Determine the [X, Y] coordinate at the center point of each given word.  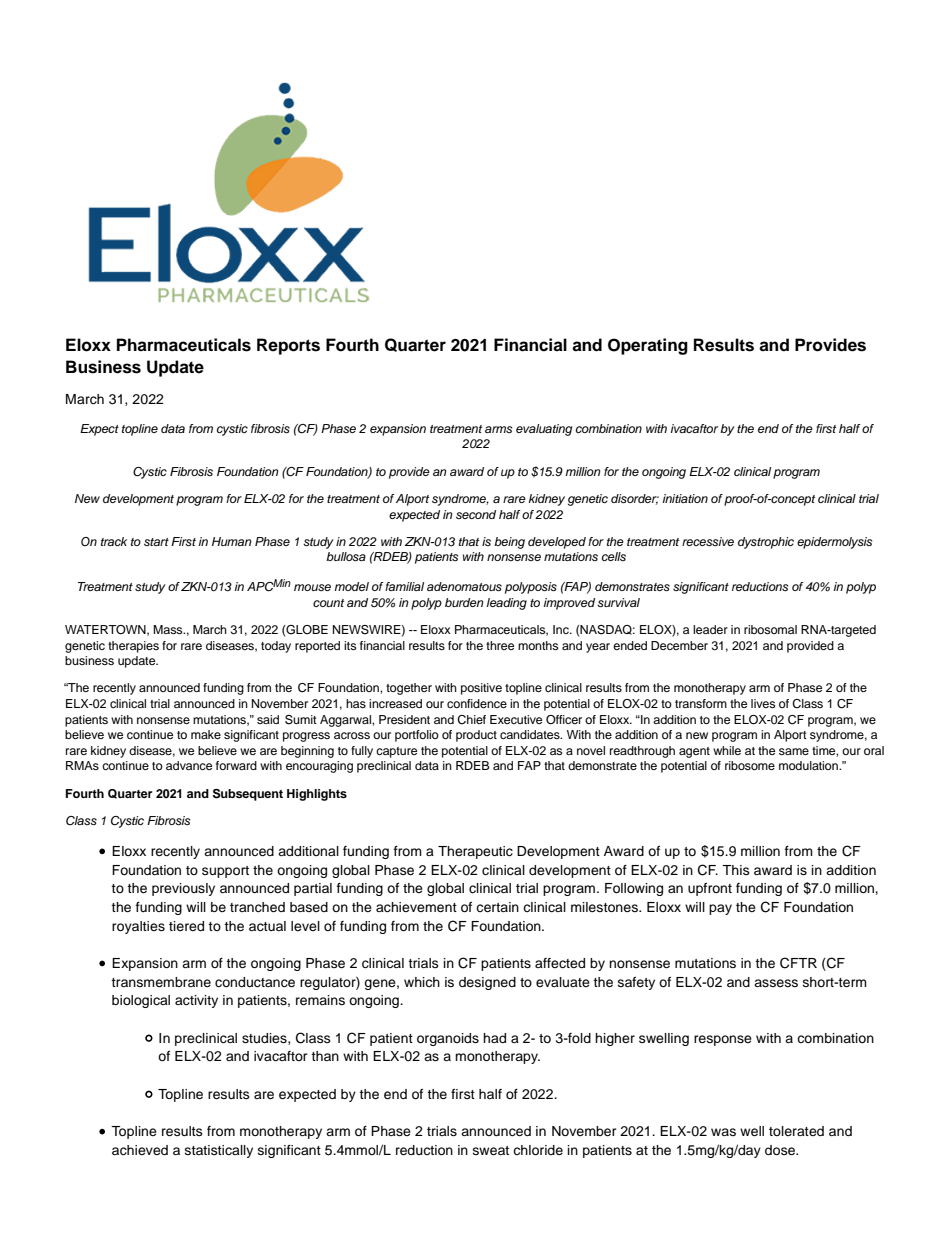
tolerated [796, 1131]
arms [498, 429]
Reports [288, 346]
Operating [648, 346]
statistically [219, 1151]
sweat [491, 1150]
